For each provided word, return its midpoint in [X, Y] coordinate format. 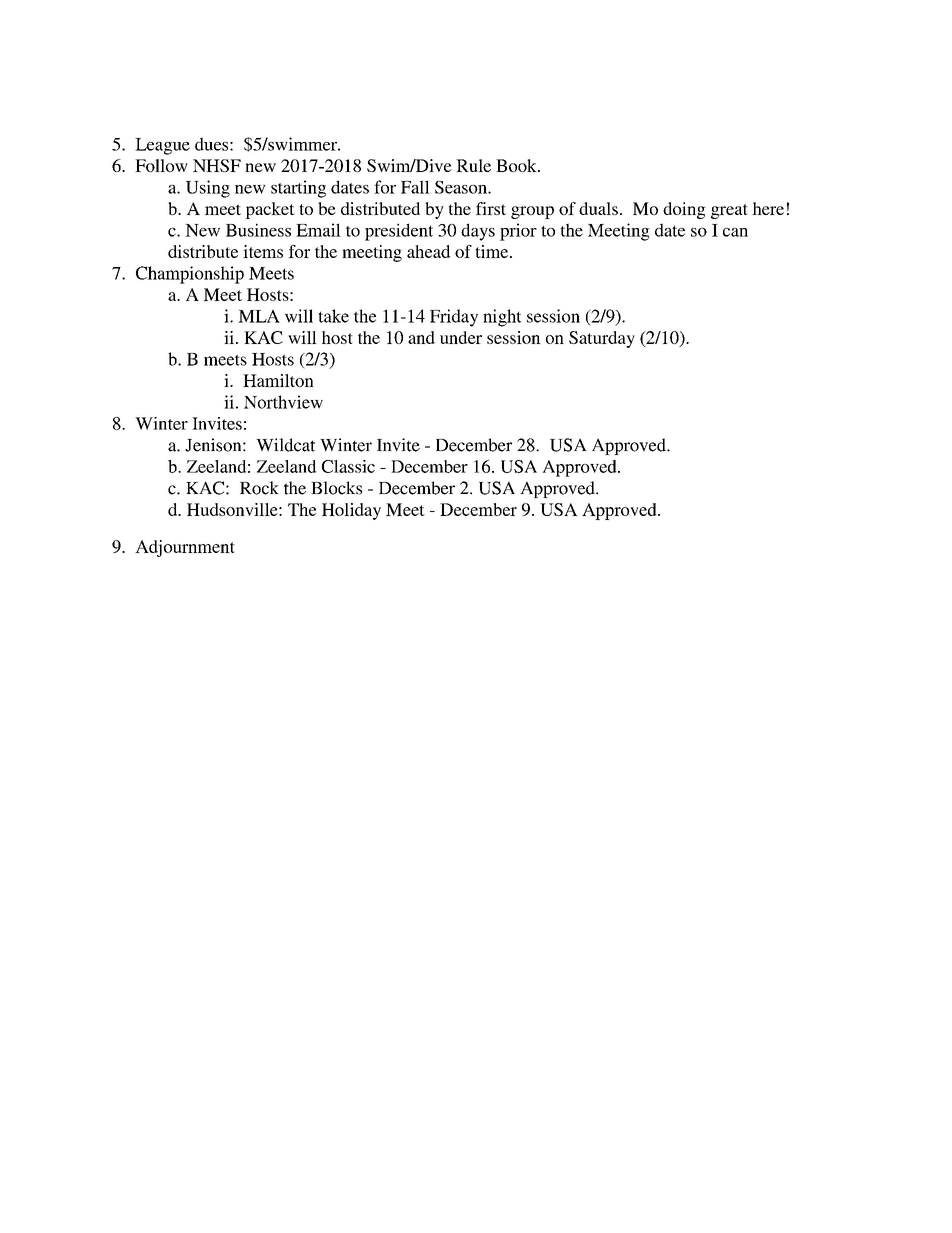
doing [684, 210]
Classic [348, 466]
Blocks [336, 488]
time [493, 251]
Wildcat [285, 445]
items [263, 251]
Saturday [602, 339]
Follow [161, 165]
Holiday [351, 511]
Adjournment [185, 548]
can [735, 232]
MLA [259, 316]
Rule [473, 165]
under [461, 337]
